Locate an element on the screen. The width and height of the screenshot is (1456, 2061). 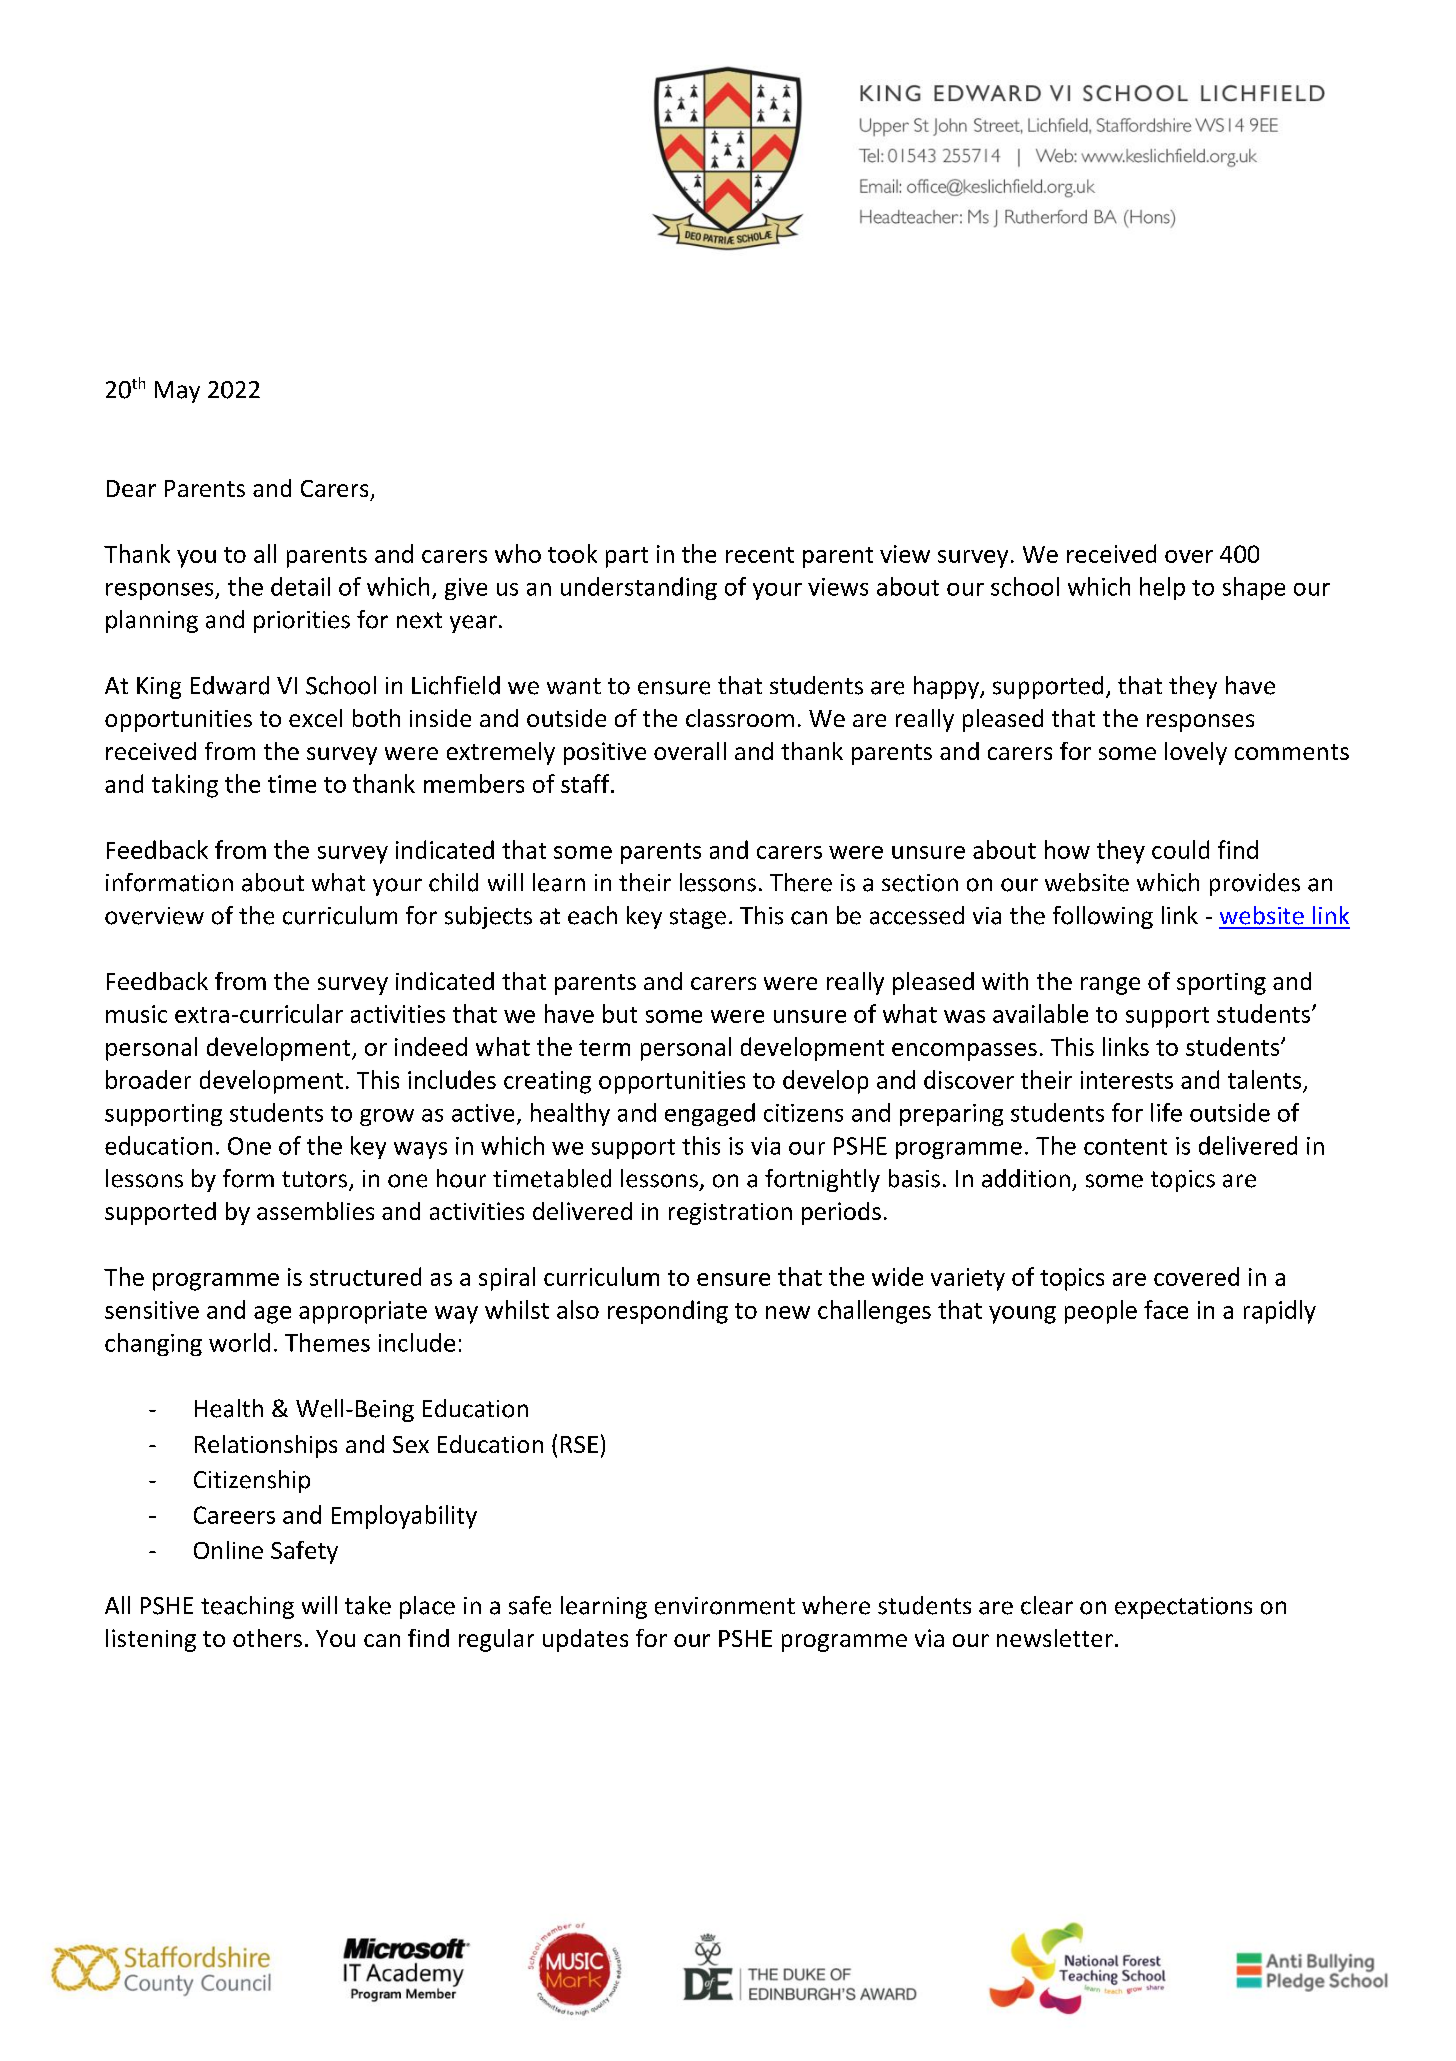
world is located at coordinates (239, 1342).
